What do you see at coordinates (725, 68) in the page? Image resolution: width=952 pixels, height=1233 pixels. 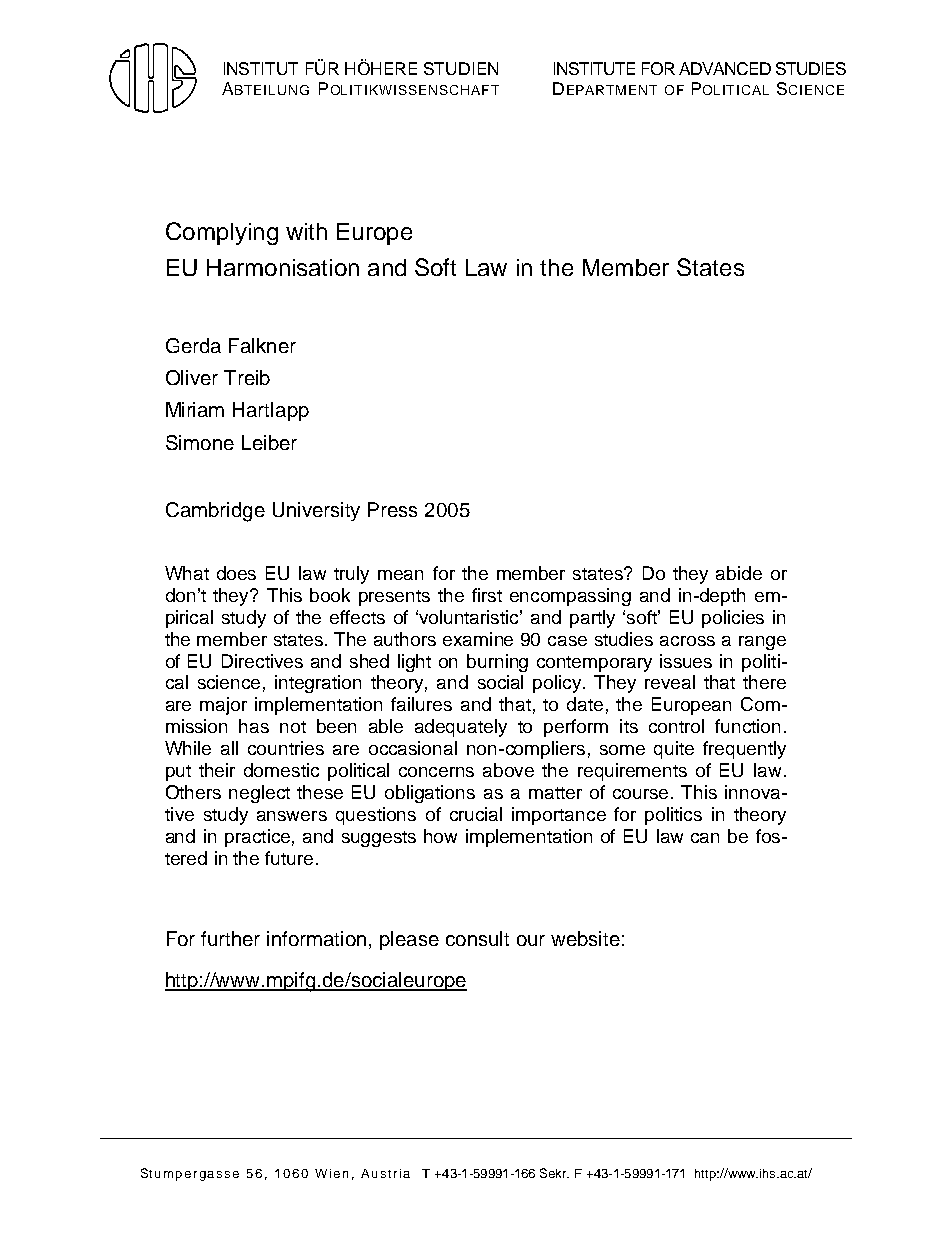 I see `ADVANCED` at bounding box center [725, 68].
